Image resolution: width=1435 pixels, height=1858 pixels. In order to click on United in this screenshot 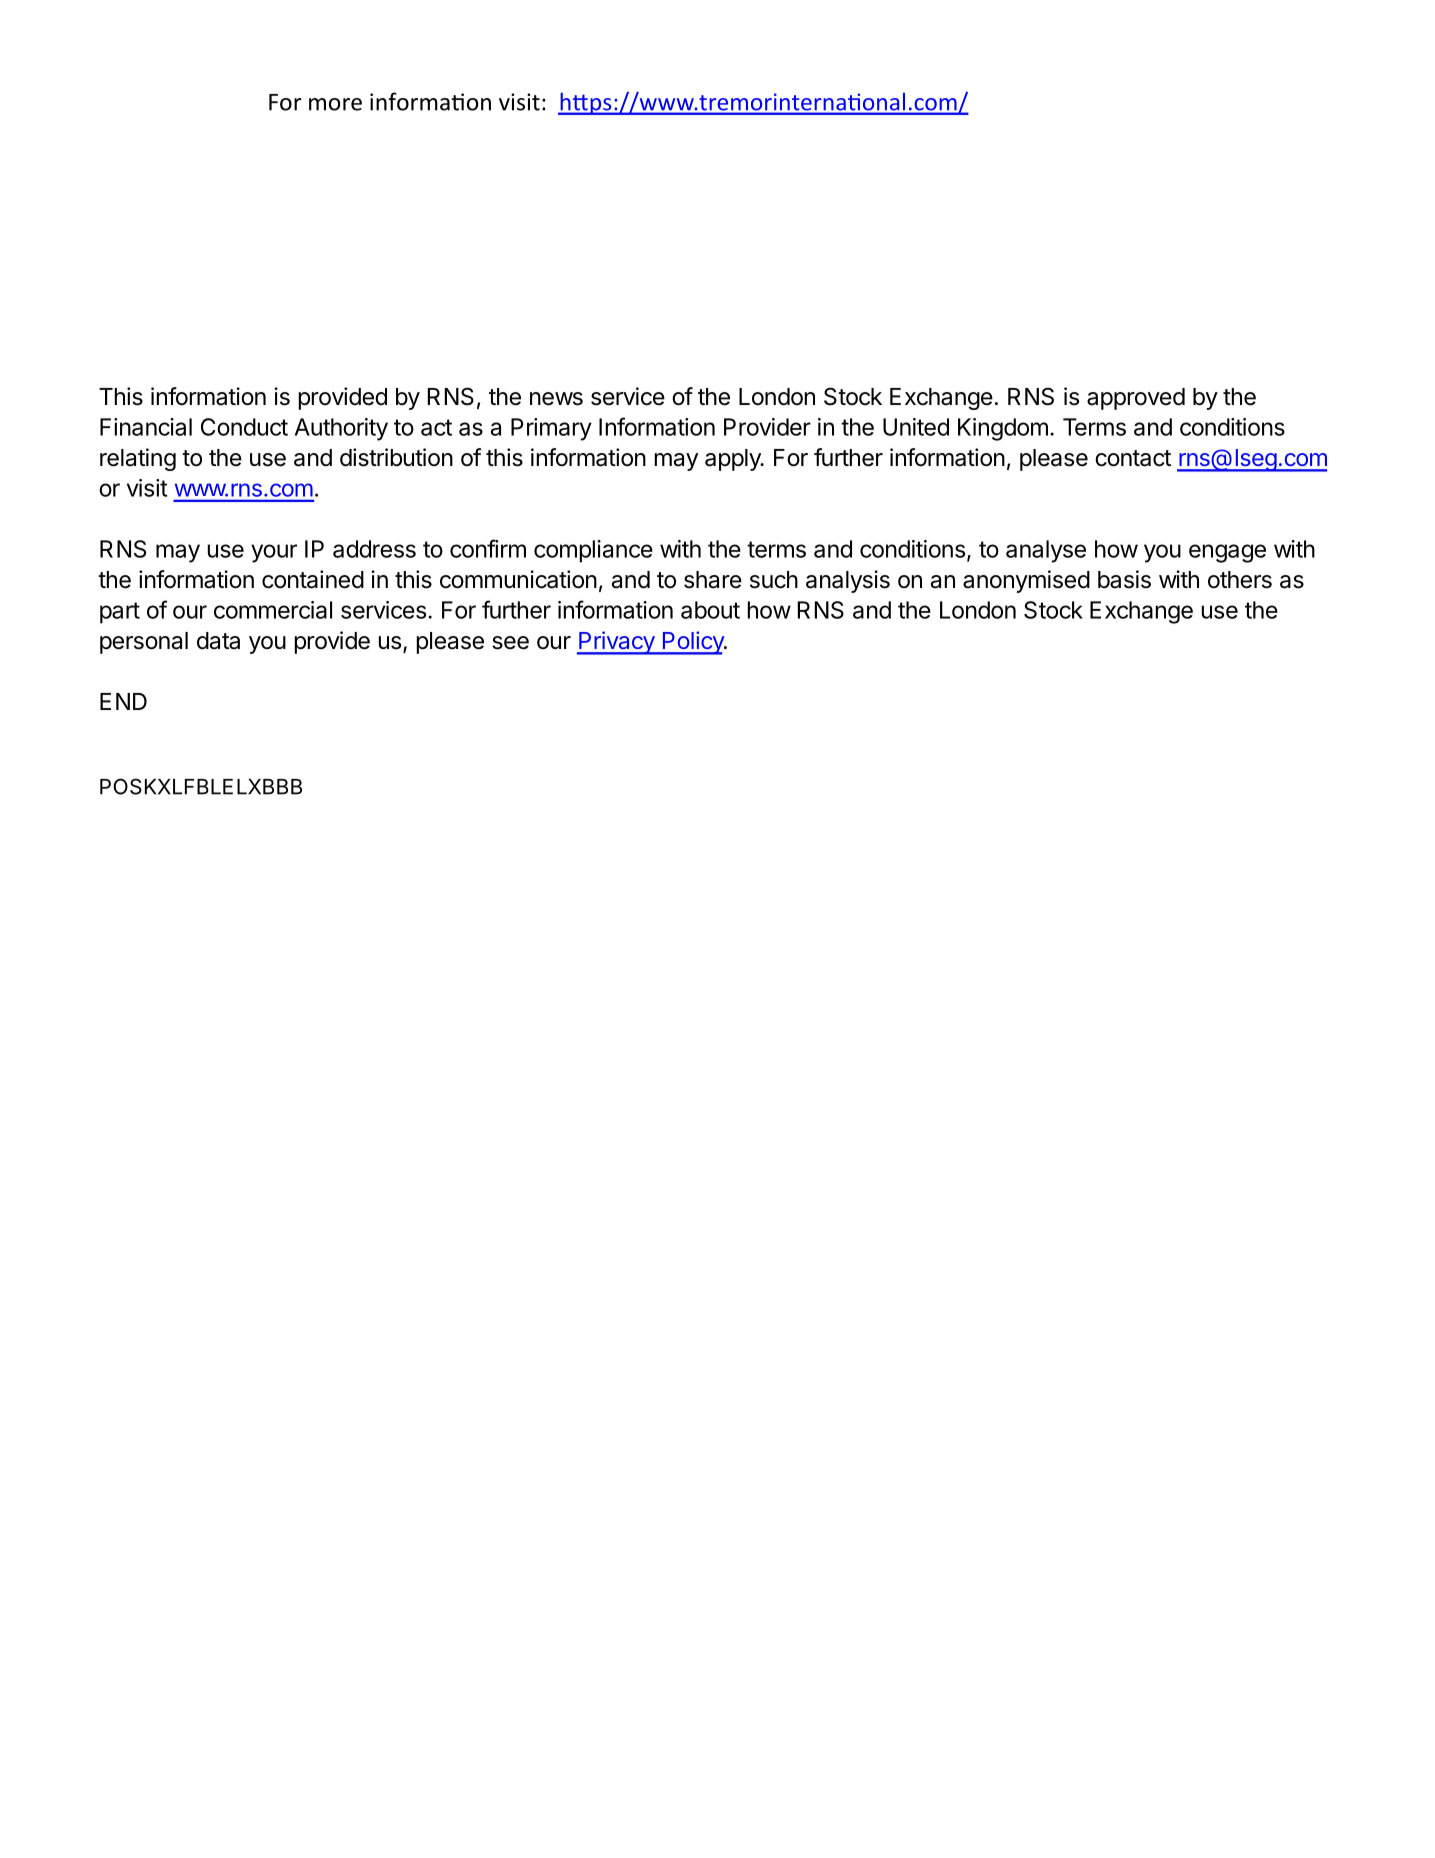, I will do `click(916, 427)`.
